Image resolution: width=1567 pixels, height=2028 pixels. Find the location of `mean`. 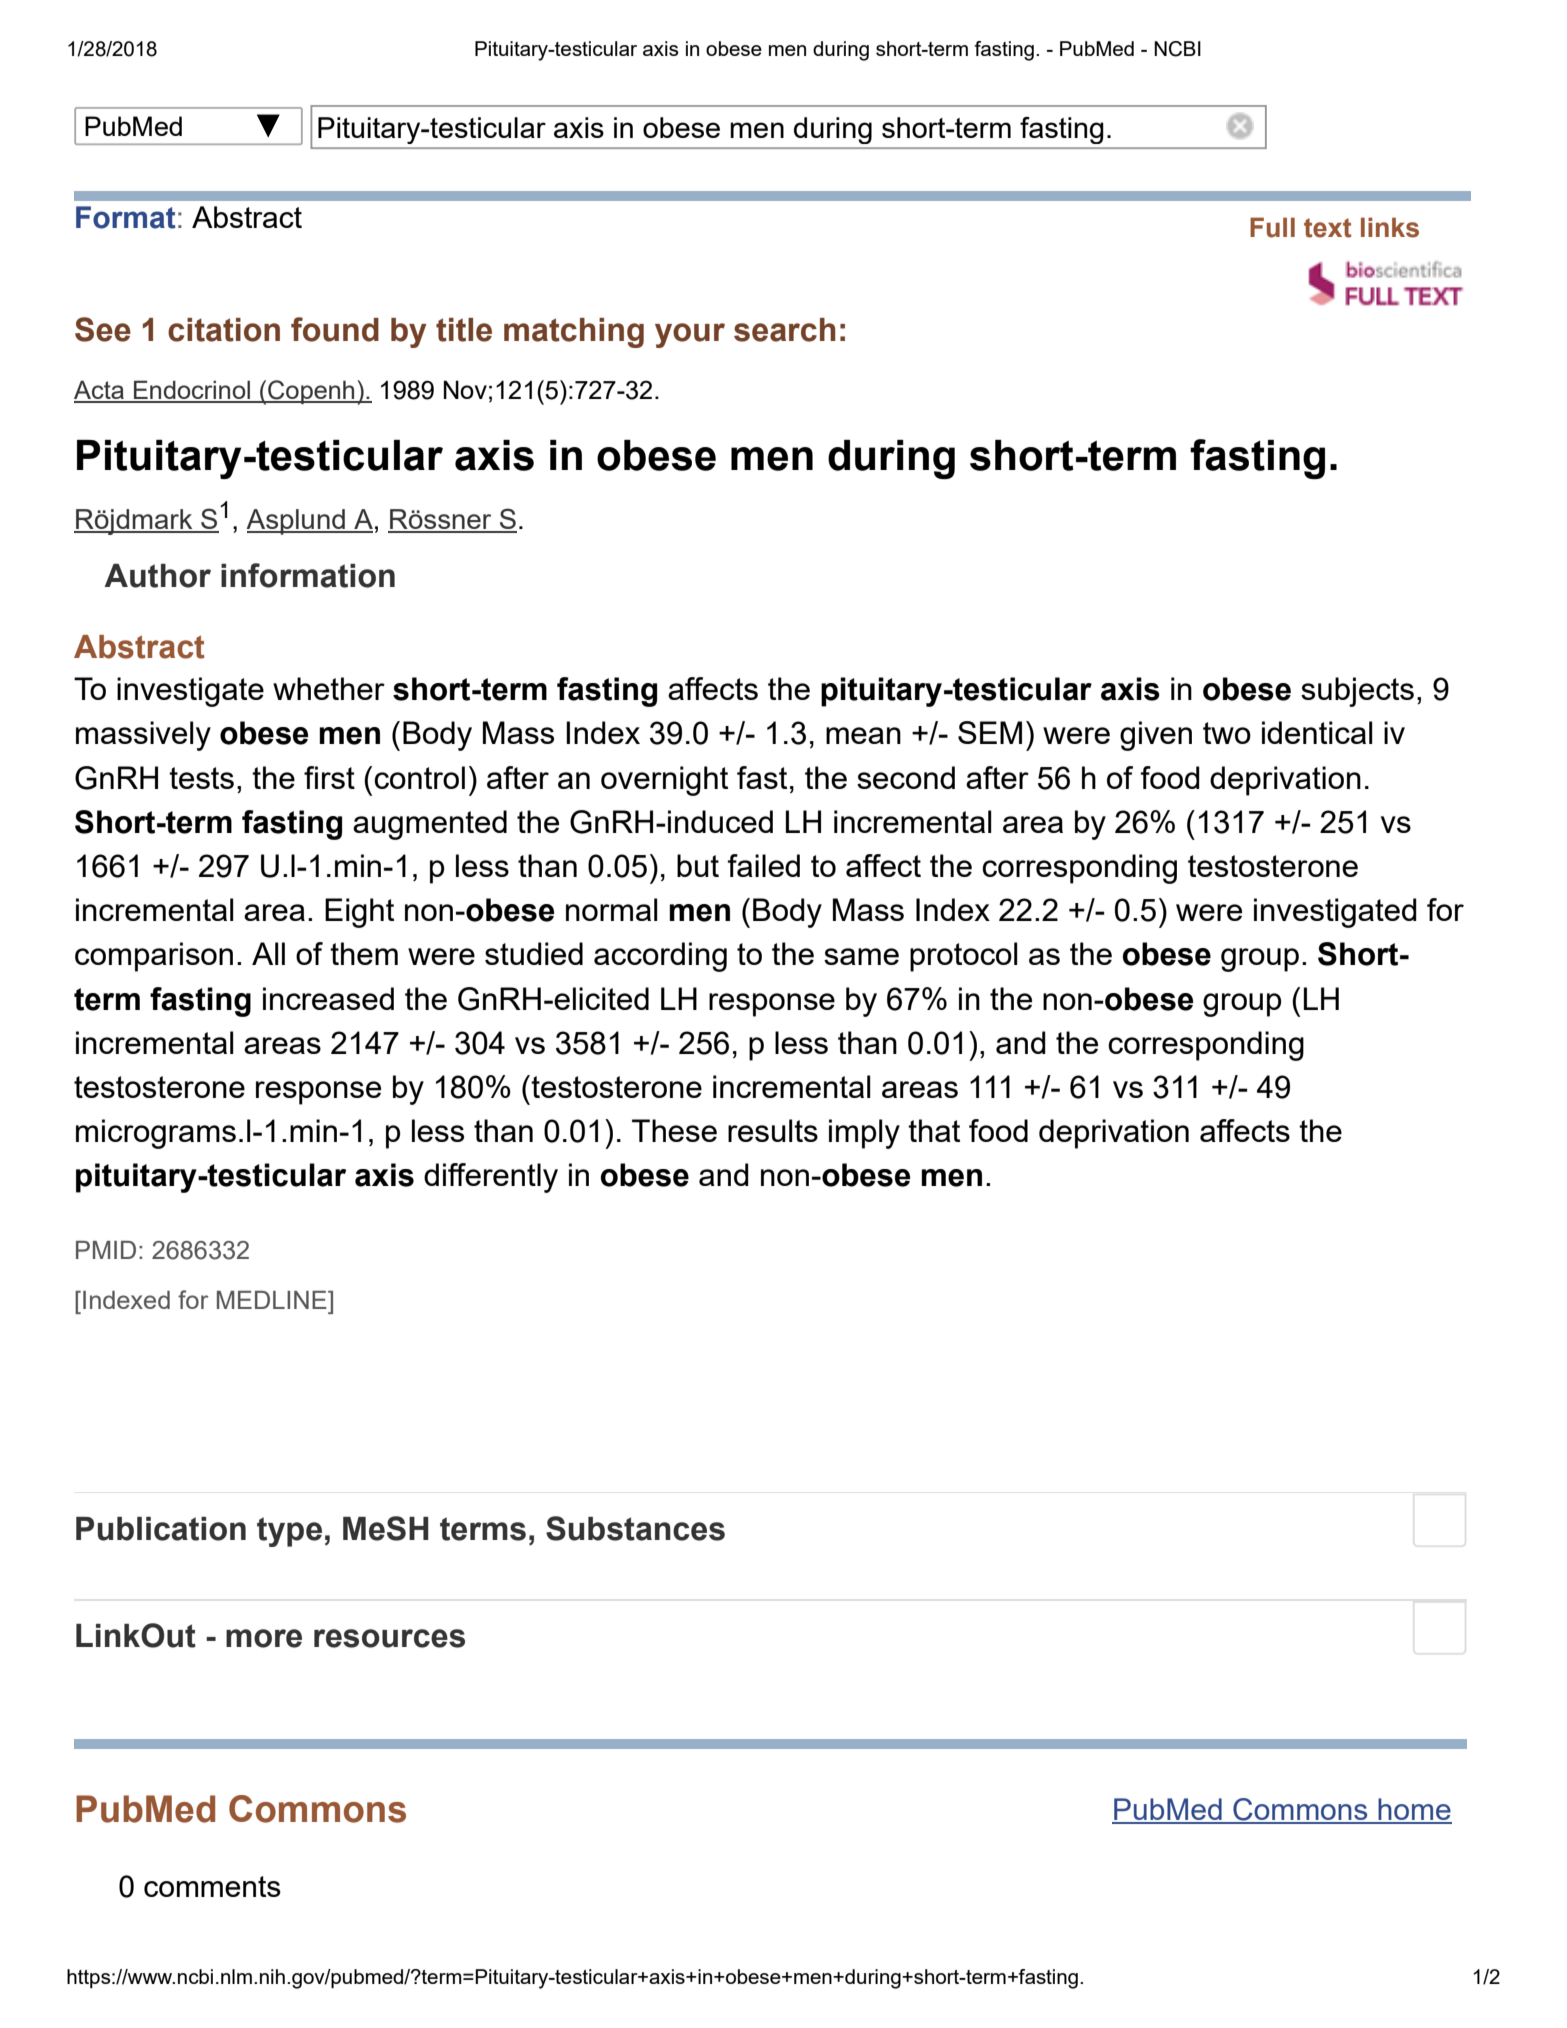

mean is located at coordinates (863, 735).
